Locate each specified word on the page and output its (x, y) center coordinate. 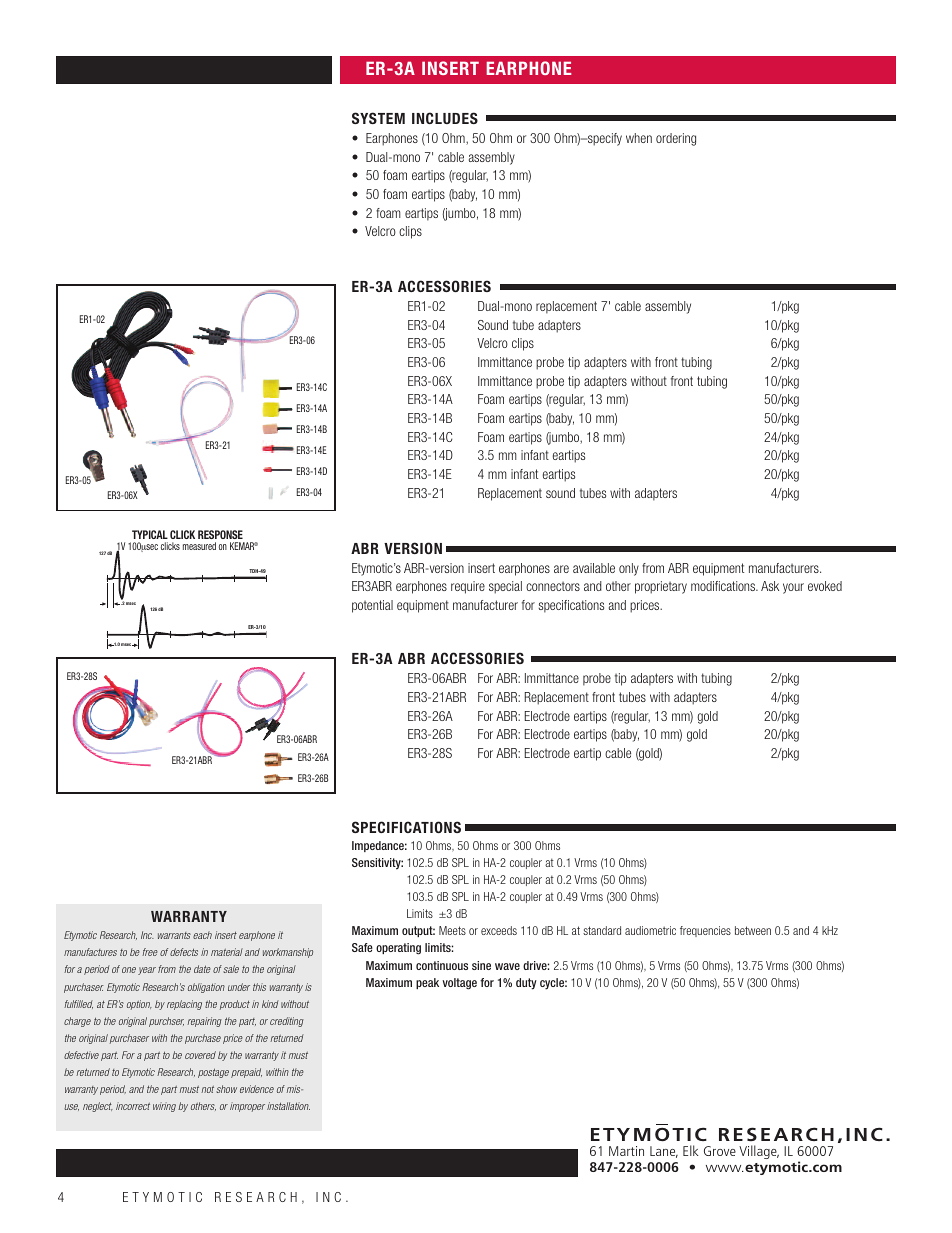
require (468, 587)
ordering (676, 139)
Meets (452, 930)
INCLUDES (445, 118)
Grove (720, 1151)
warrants (174, 935)
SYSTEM (378, 118)
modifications (724, 586)
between (753, 930)
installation (288, 1106)
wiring (164, 1107)
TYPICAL (150, 534)
